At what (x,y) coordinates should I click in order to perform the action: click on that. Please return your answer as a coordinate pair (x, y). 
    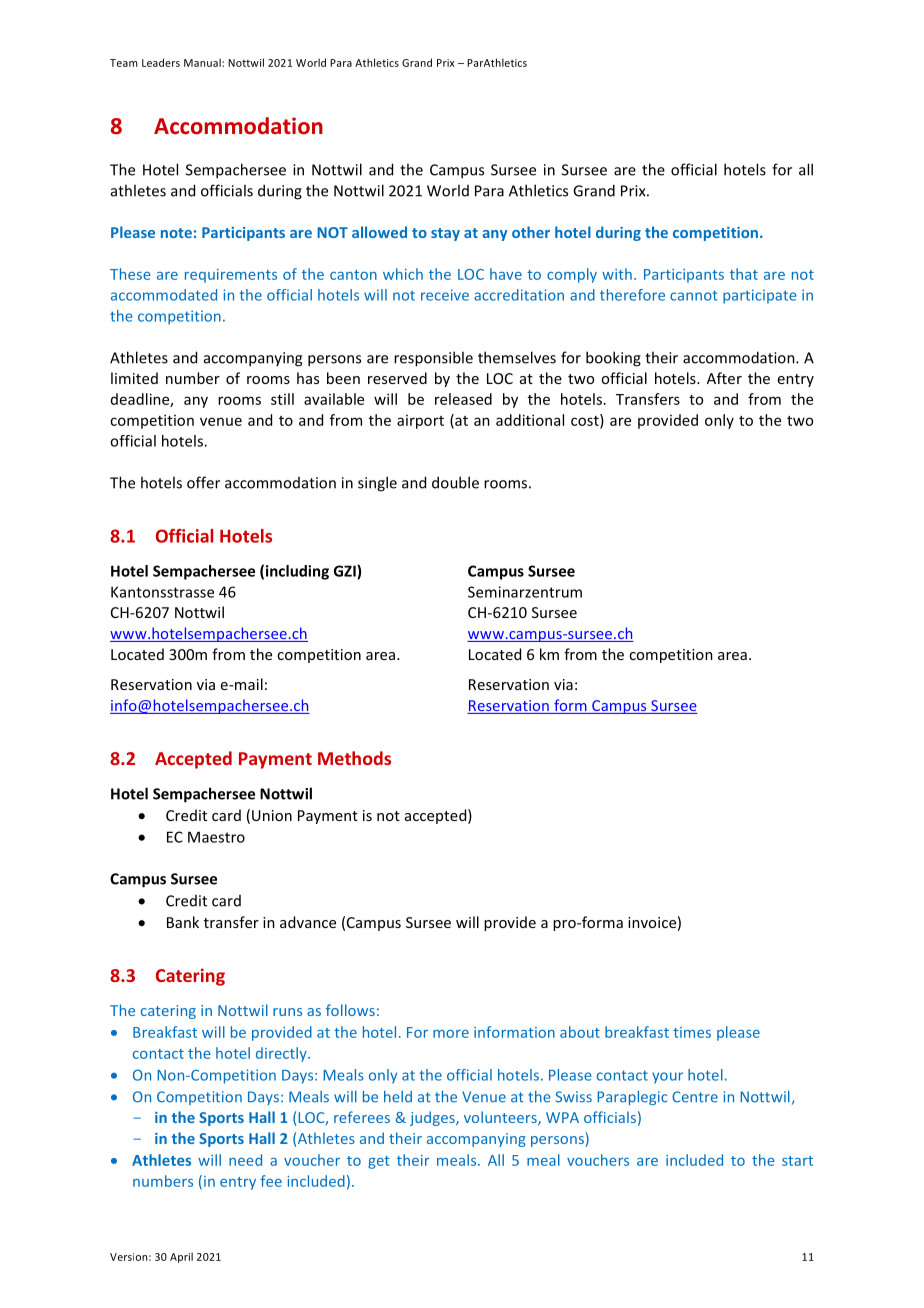
    Looking at the image, I should click on (744, 274).
